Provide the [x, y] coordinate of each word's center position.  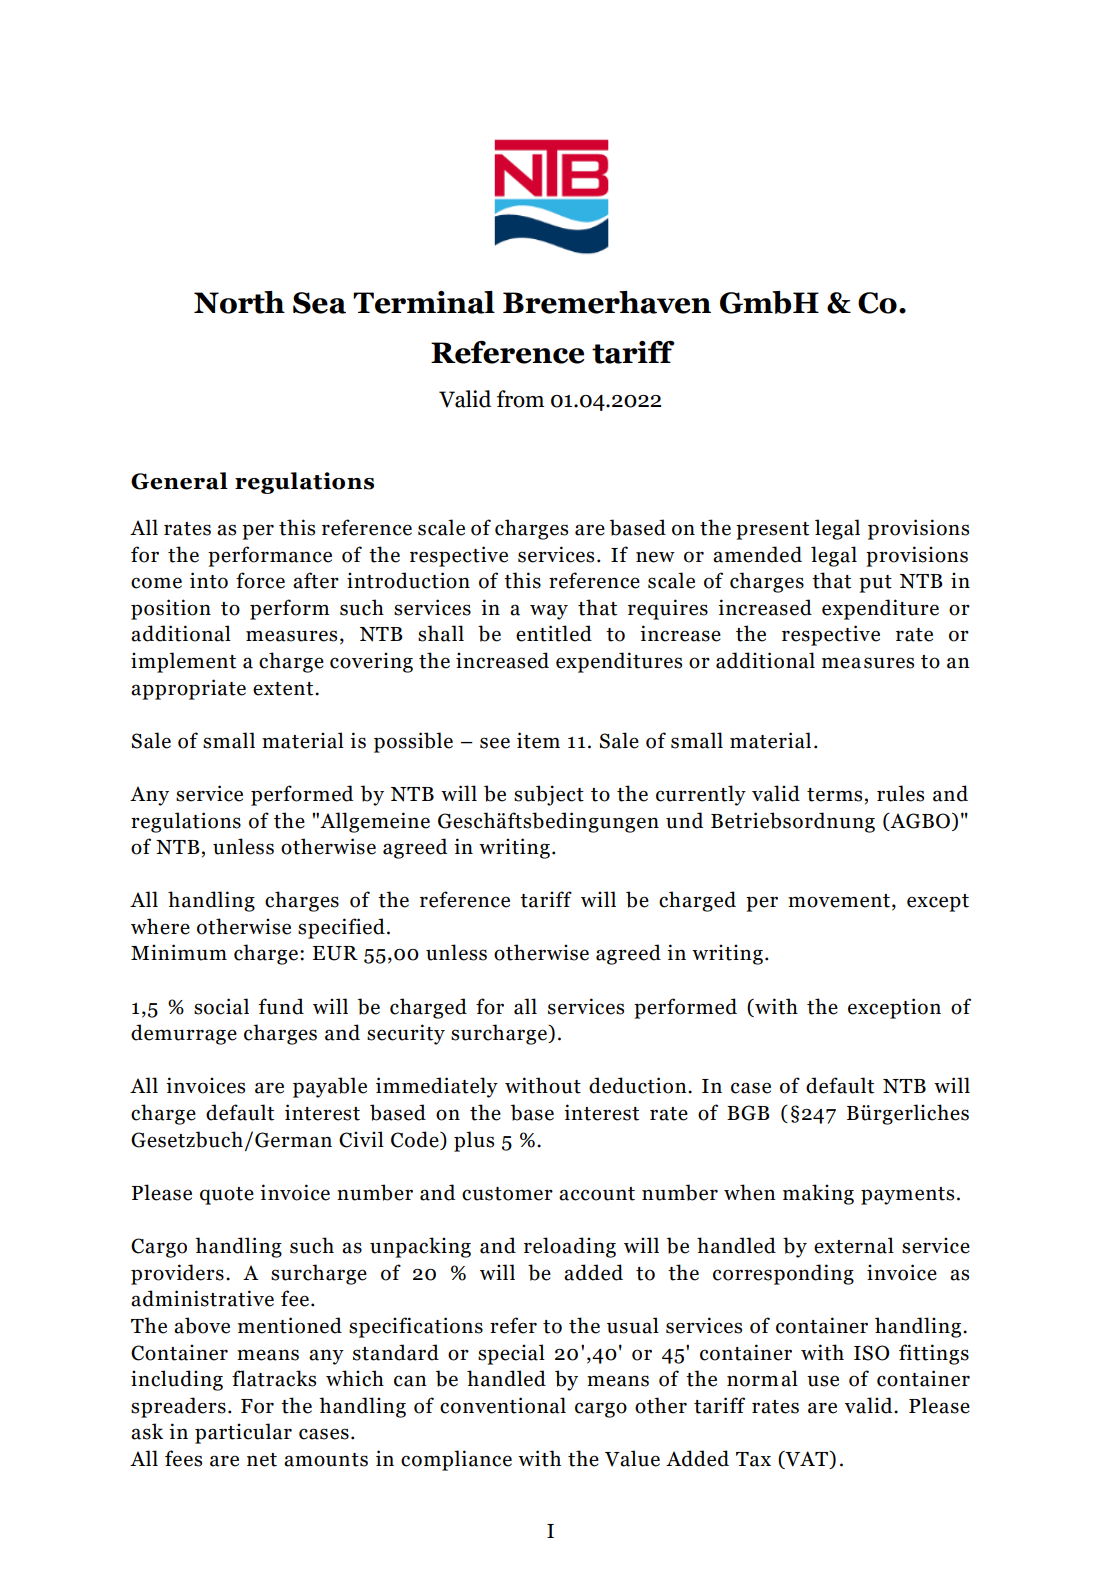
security [406, 1034]
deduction [639, 1085]
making [818, 1194]
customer [507, 1194]
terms [834, 795]
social [221, 1006]
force [260, 580]
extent [284, 689]
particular [243, 1433]
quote [227, 1196]
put [875, 584]
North [239, 302]
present [772, 531]
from [520, 399]
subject [549, 795]
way [549, 612]
